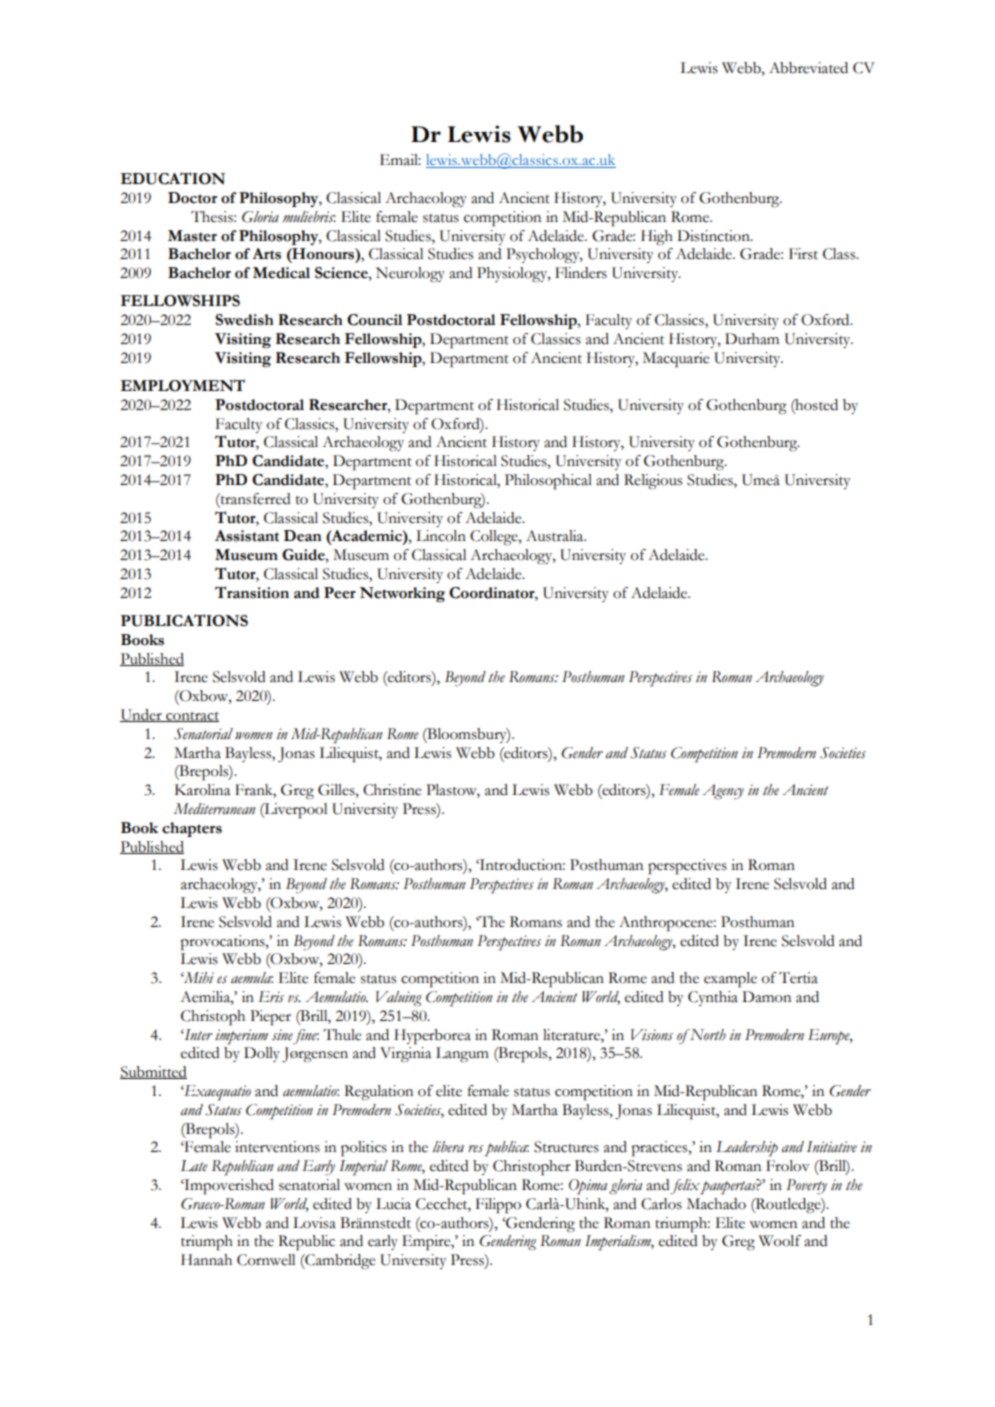 The image size is (995, 1407). What do you see at coordinates (513, 275) in the document?
I see `Physiology` at bounding box center [513, 275].
